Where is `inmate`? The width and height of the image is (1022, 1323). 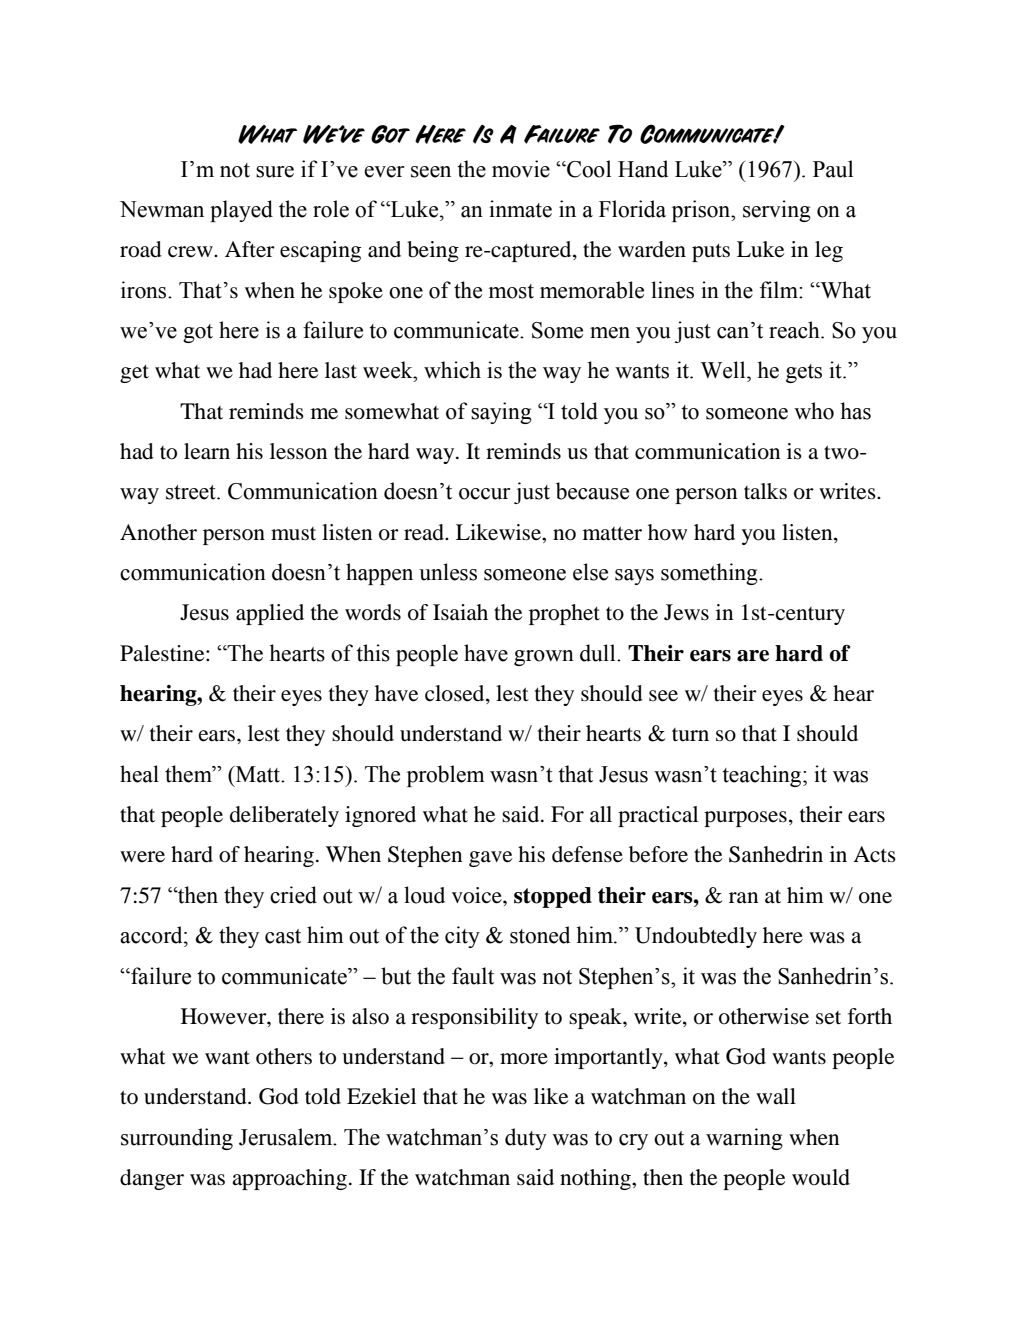 inmate is located at coordinates (520, 209).
